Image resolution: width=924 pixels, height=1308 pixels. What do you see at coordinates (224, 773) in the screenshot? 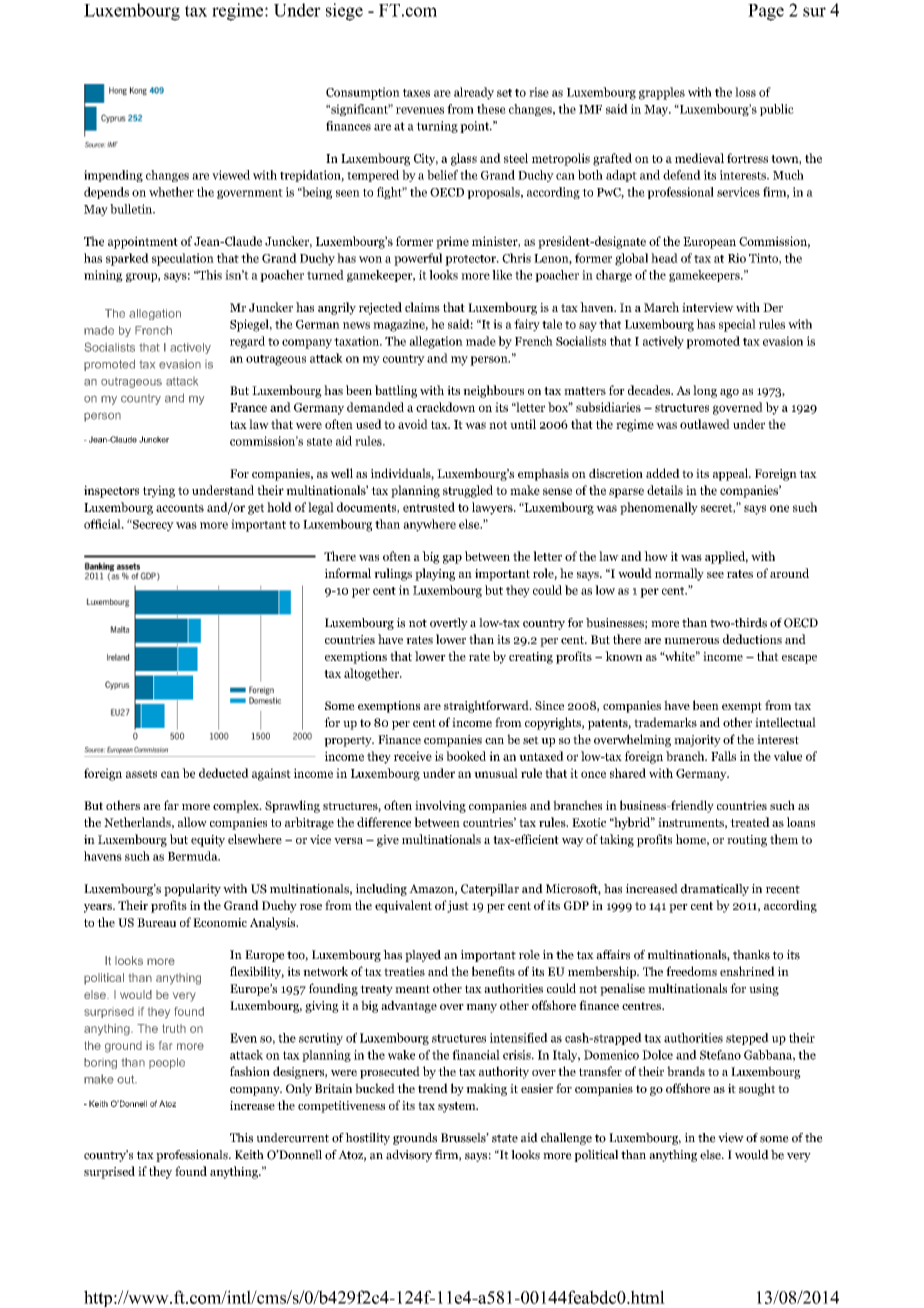
I see `deducted` at bounding box center [224, 773].
